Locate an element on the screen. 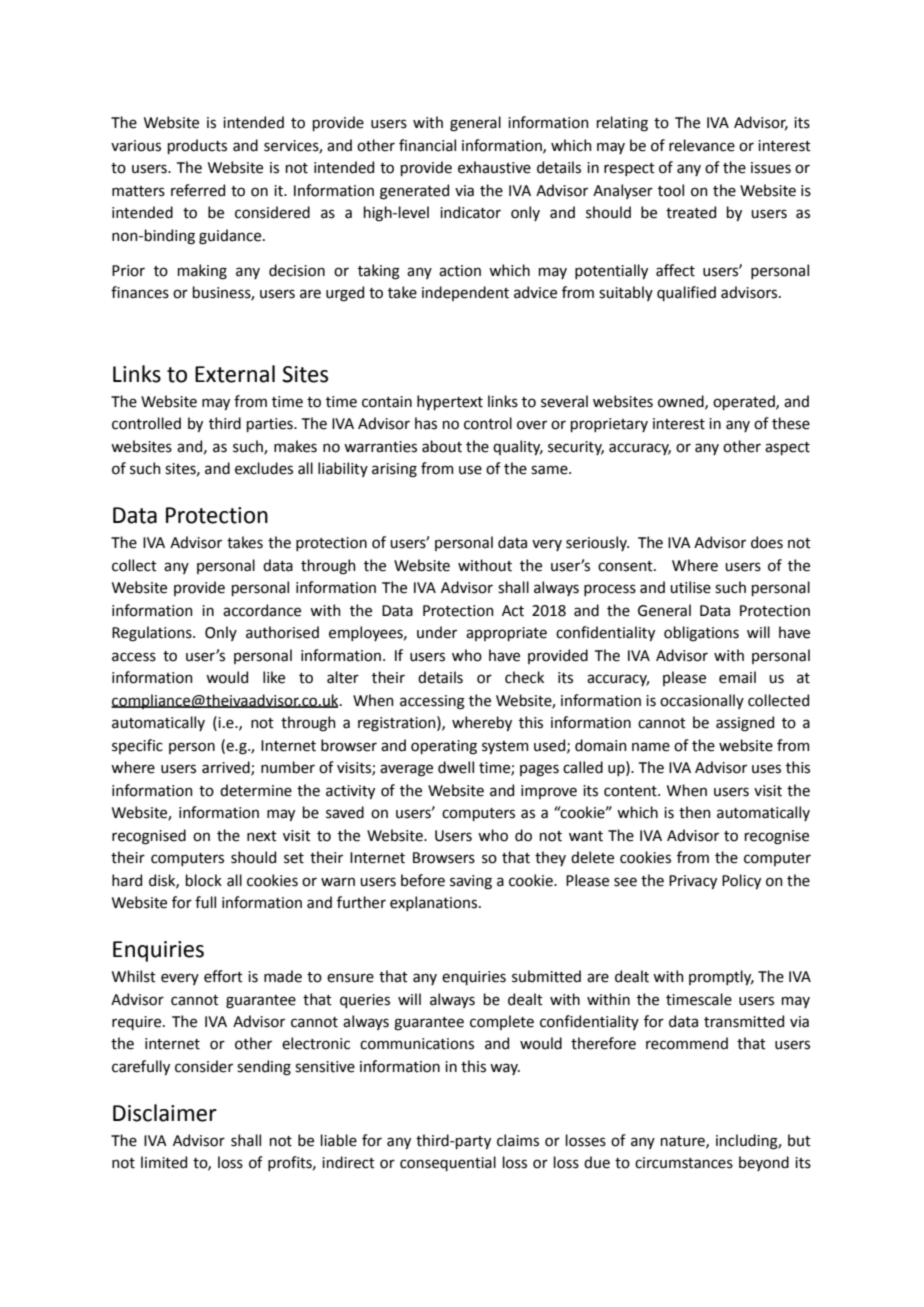 This screenshot has height=1307, width=924. consequential is located at coordinates (448, 1163).
